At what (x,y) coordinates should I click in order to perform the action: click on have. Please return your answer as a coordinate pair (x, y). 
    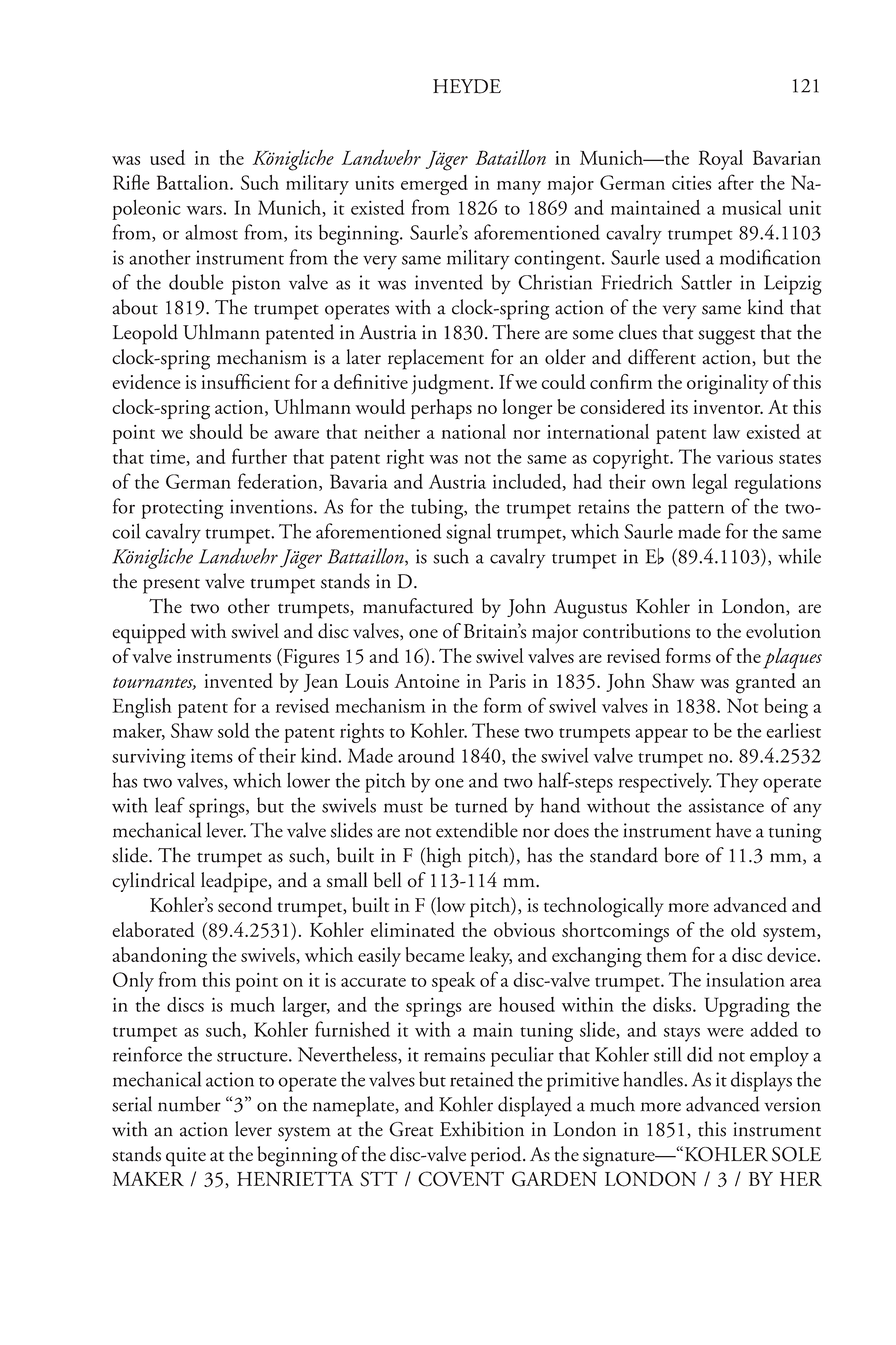
    Looking at the image, I should click on (733, 830).
